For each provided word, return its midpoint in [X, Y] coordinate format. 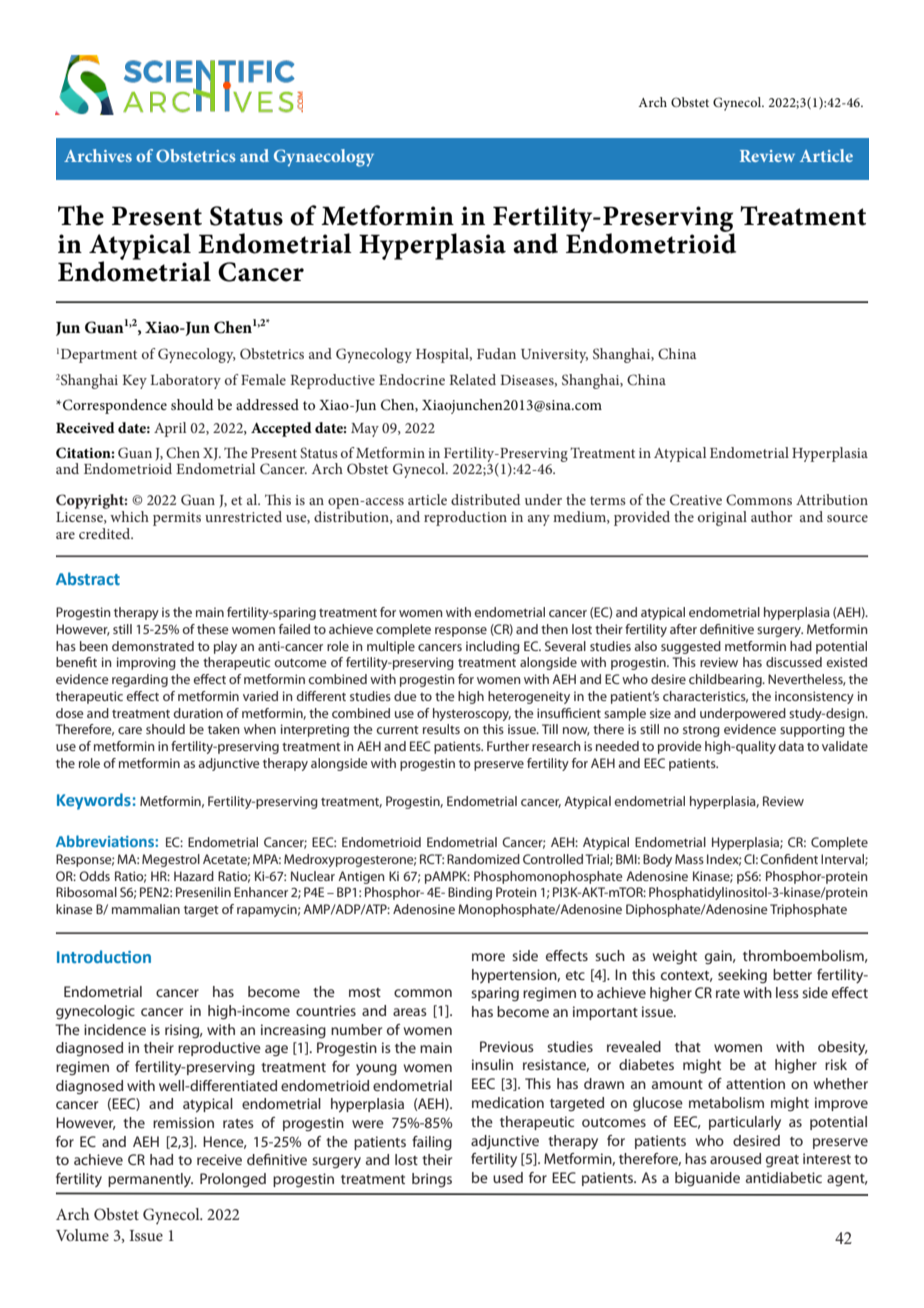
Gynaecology [324, 158]
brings [432, 1180]
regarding [140, 680]
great [782, 1161]
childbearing [726, 680]
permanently [150, 1180]
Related [472, 379]
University [554, 356]
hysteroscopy [472, 714]
